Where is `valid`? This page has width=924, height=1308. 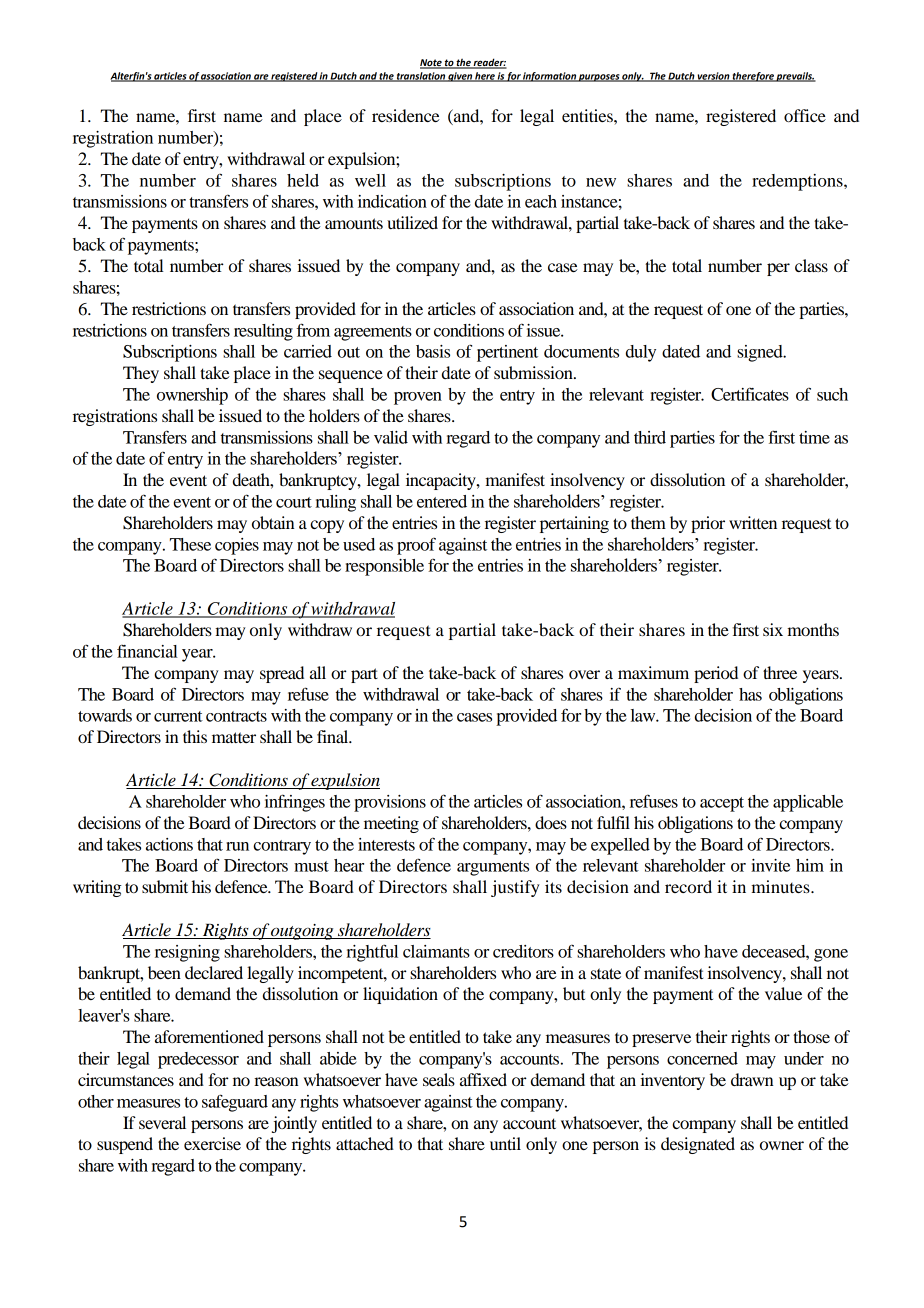 valid is located at coordinates (391, 437).
